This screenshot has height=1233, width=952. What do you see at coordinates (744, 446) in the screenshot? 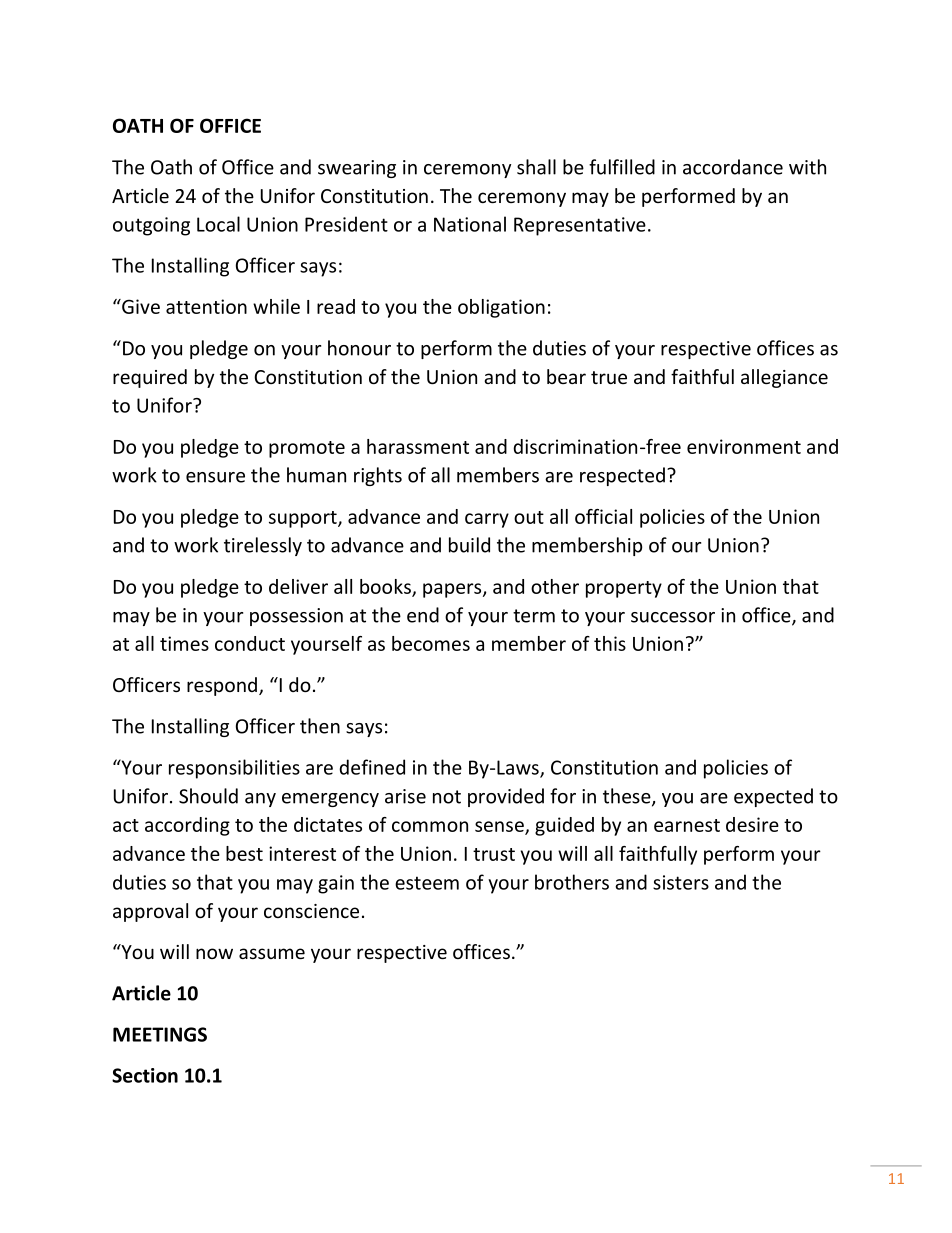
I see `environment` at bounding box center [744, 446].
